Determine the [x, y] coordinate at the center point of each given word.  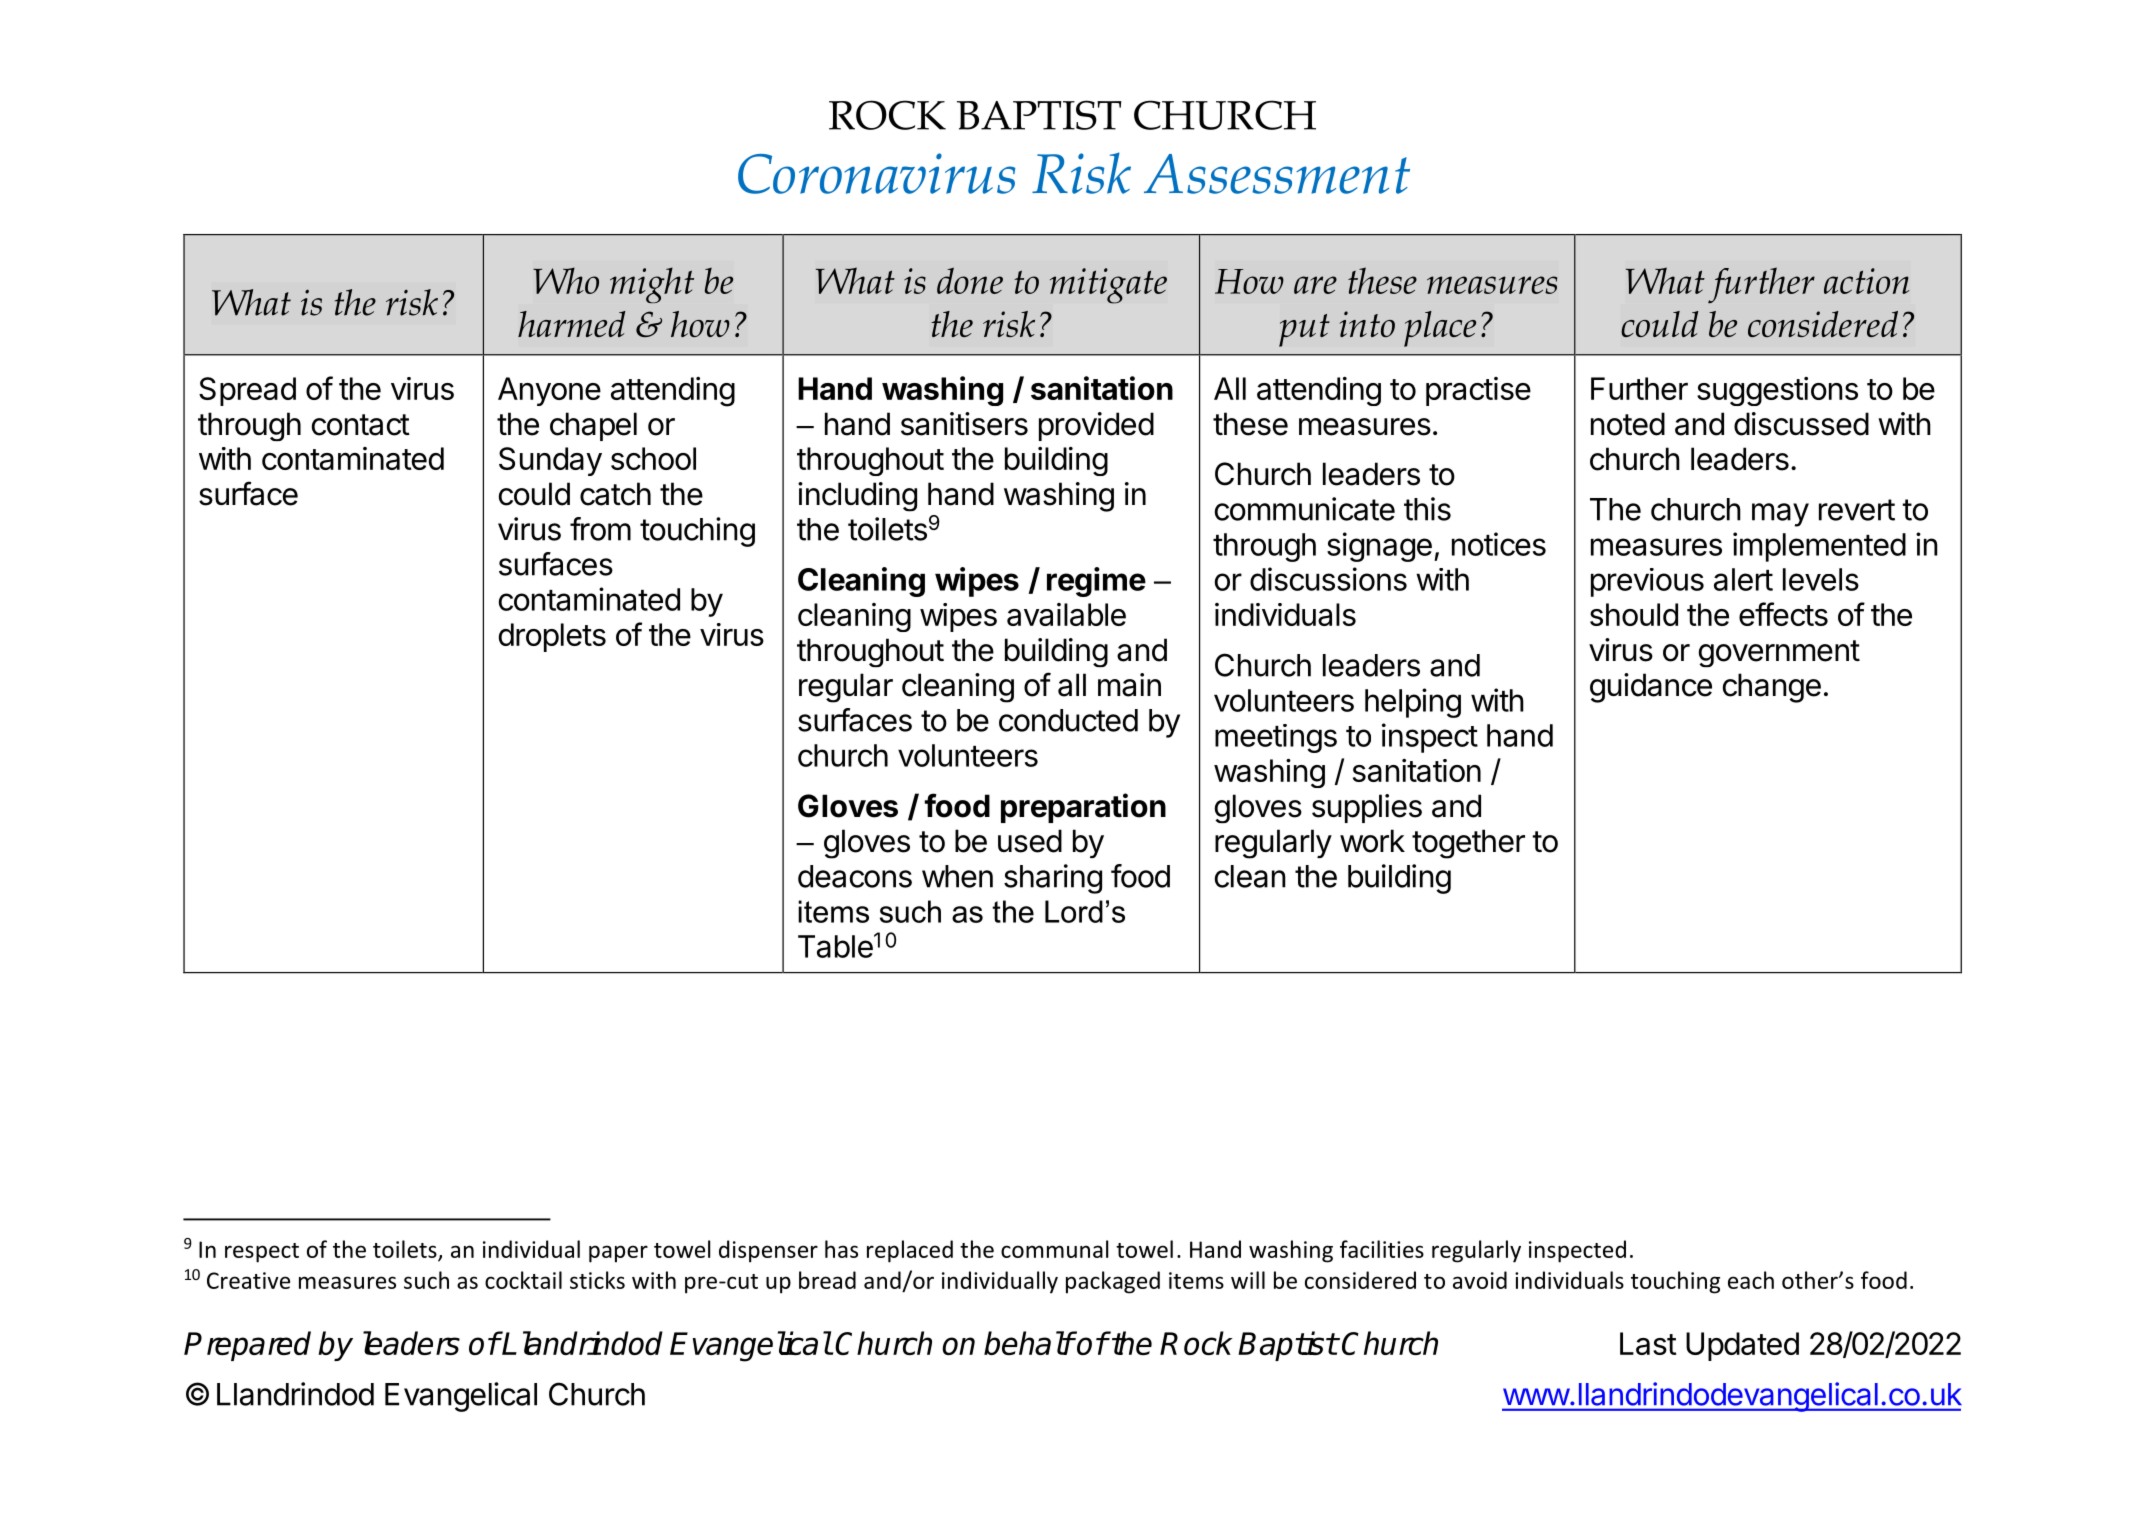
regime [1096, 582]
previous [1647, 582]
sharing [1053, 879]
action [1867, 281]
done [970, 280]
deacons [855, 876]
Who [566, 280]
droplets [552, 637]
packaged [1113, 1282]
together [1468, 844]
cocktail [523, 1280]
